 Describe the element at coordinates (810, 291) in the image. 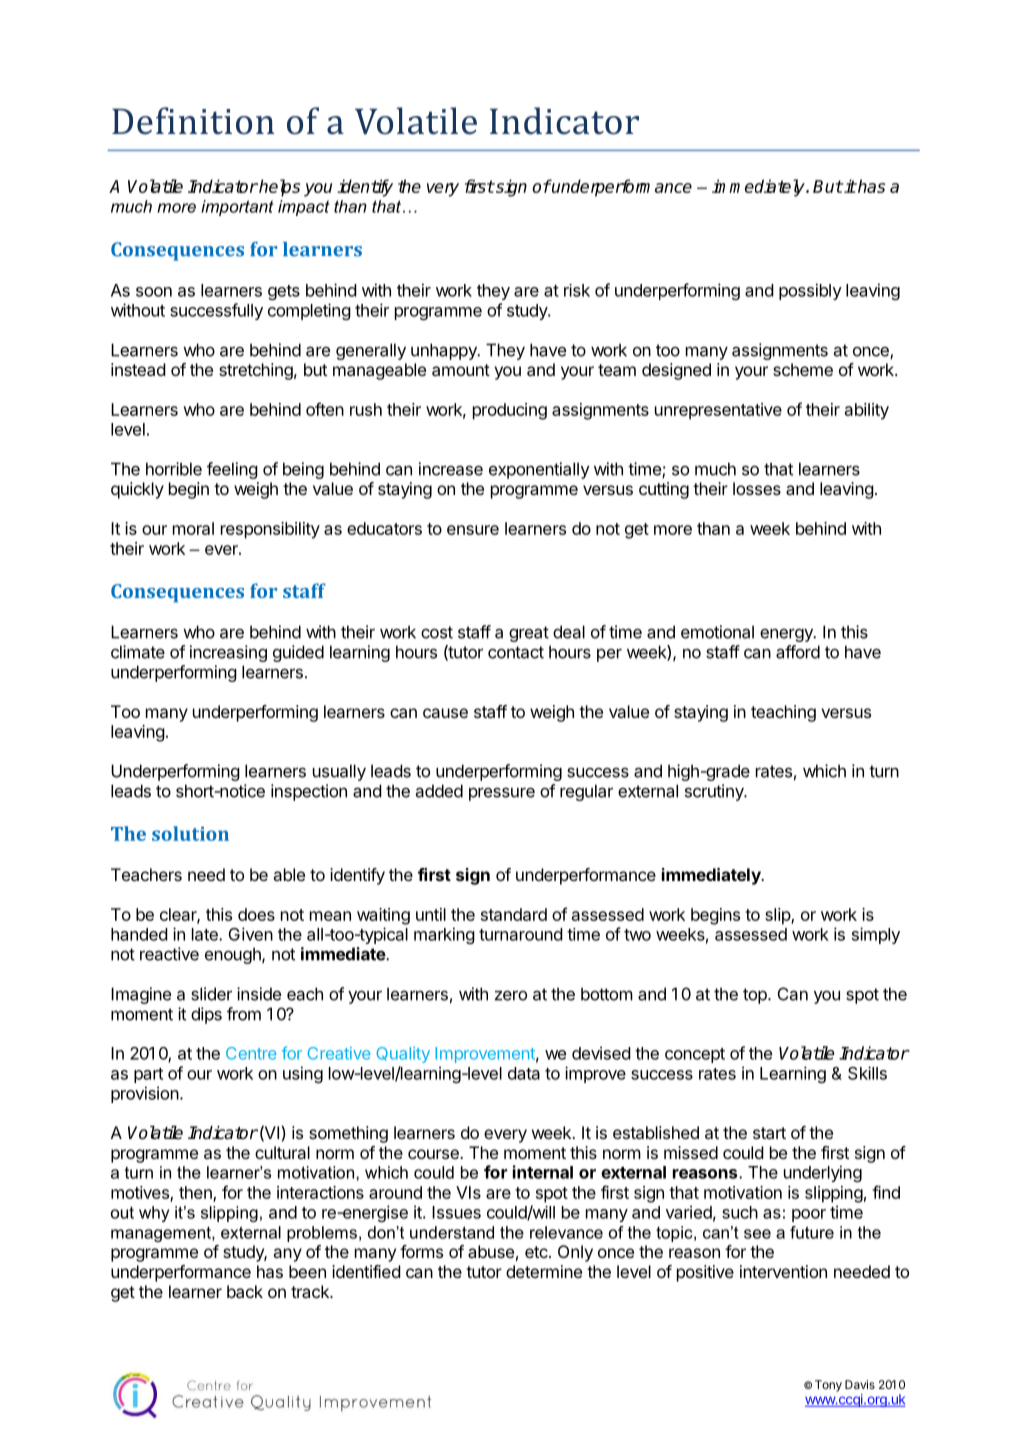

I see `possibly` at that location.
